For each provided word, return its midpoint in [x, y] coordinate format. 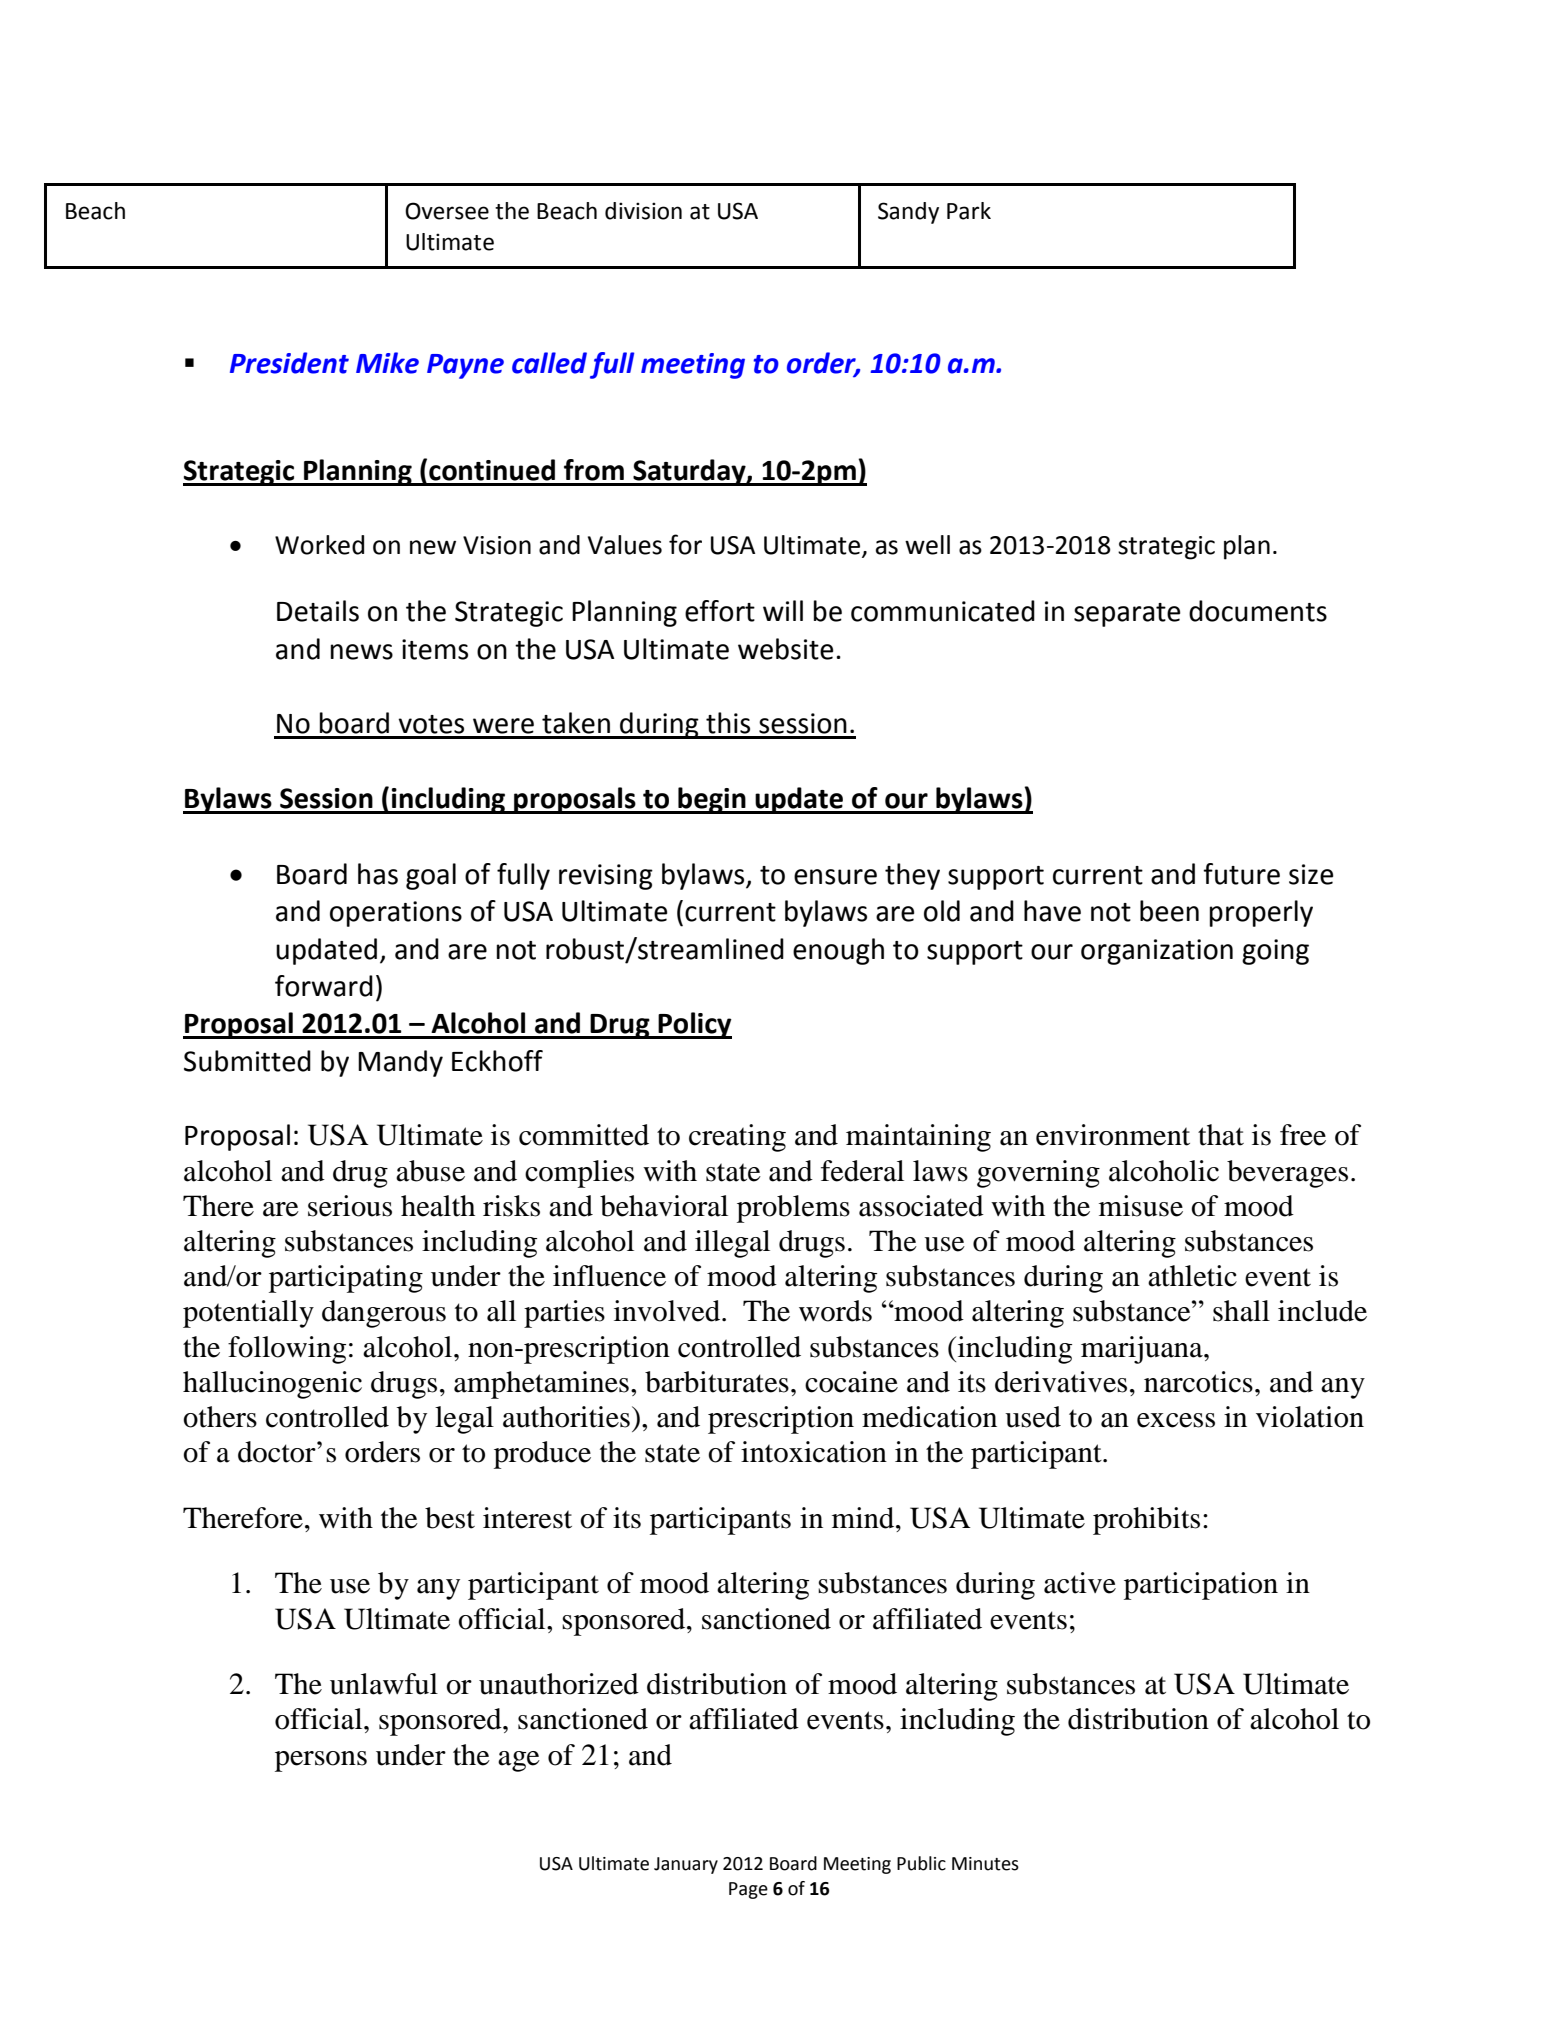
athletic [1192, 1276]
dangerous [384, 1314]
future [1241, 874]
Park [969, 211]
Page [748, 1890]
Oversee [447, 211]
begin [712, 800]
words [835, 1311]
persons [321, 1761]
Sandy [908, 213]
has [378, 874]
